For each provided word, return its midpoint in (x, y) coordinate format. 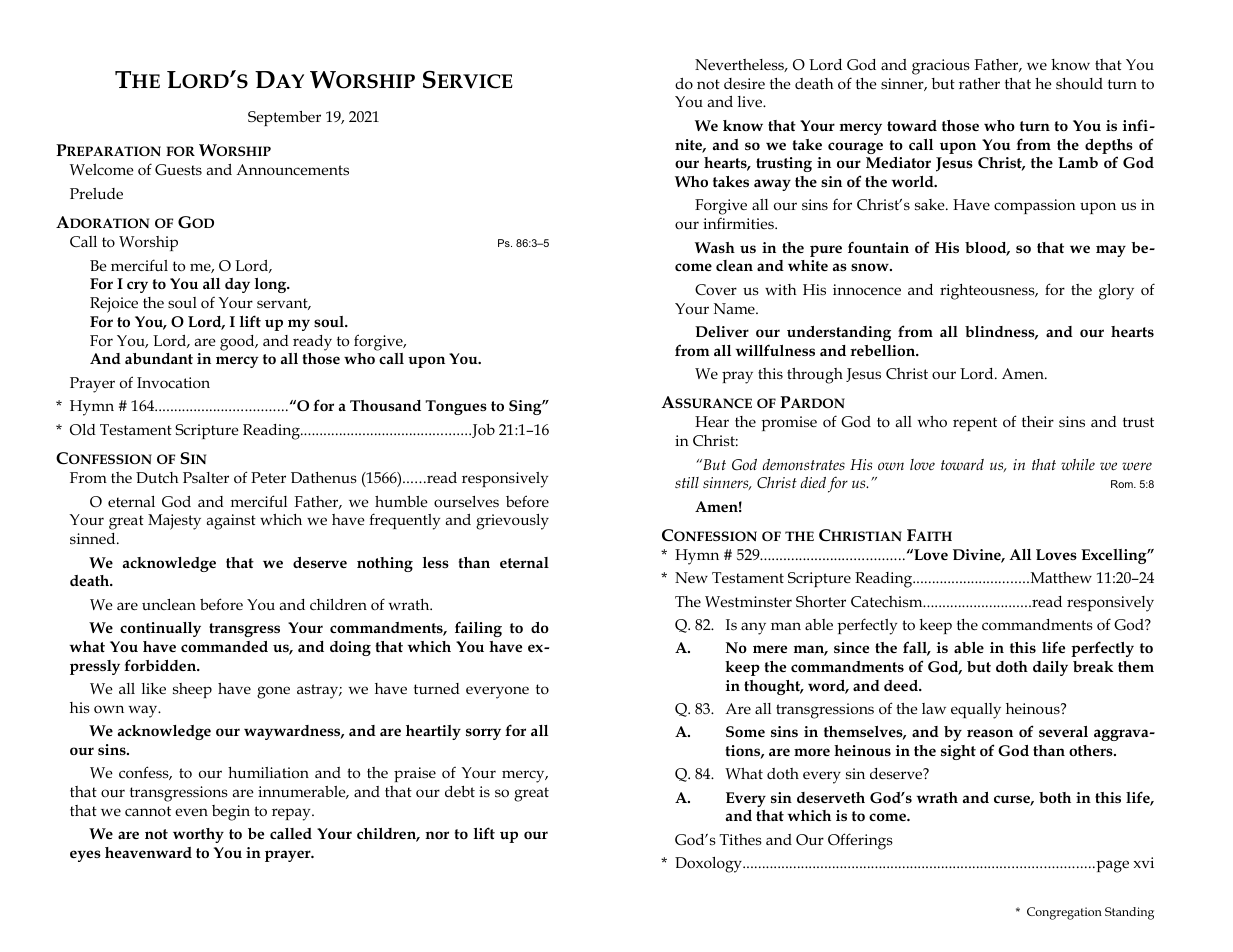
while (1078, 464)
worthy (198, 835)
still (687, 482)
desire (744, 83)
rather (979, 83)
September (284, 118)
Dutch (157, 478)
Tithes (741, 839)
